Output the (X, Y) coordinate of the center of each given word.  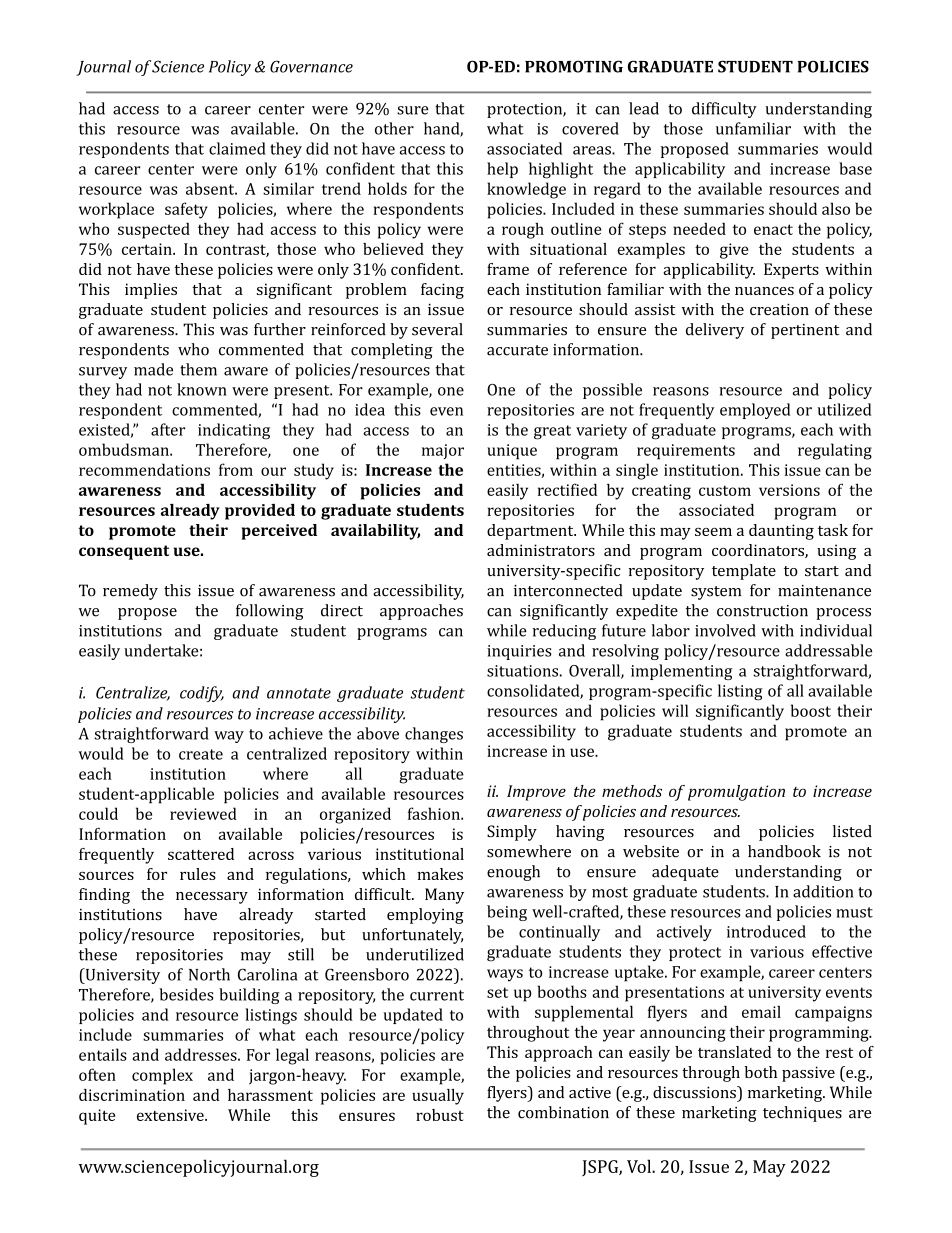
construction (762, 611)
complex (162, 1076)
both (760, 1072)
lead (644, 108)
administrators (541, 550)
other (394, 128)
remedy (130, 592)
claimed (237, 148)
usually (438, 1097)
